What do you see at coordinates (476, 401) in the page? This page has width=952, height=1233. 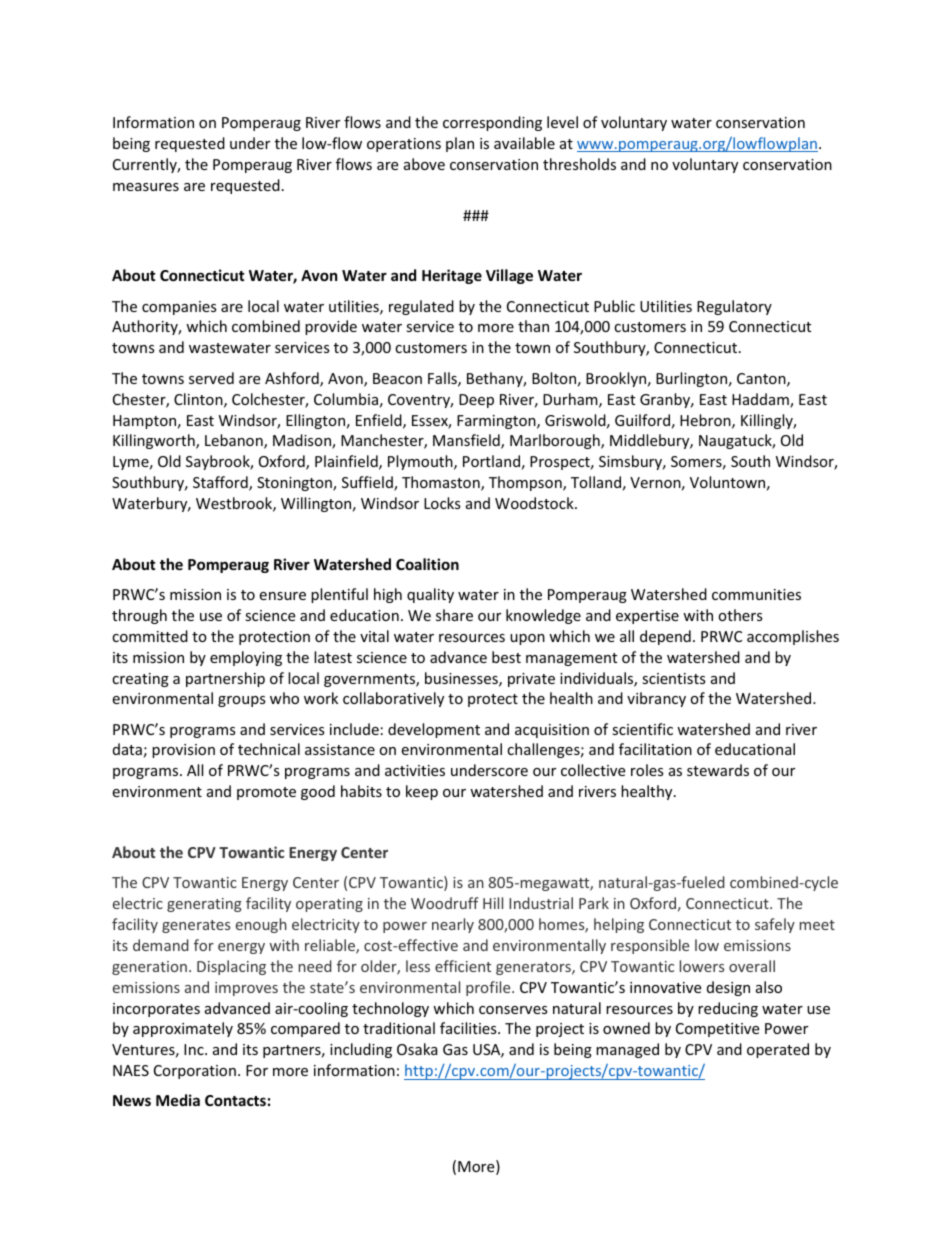 I see `Deep` at bounding box center [476, 401].
